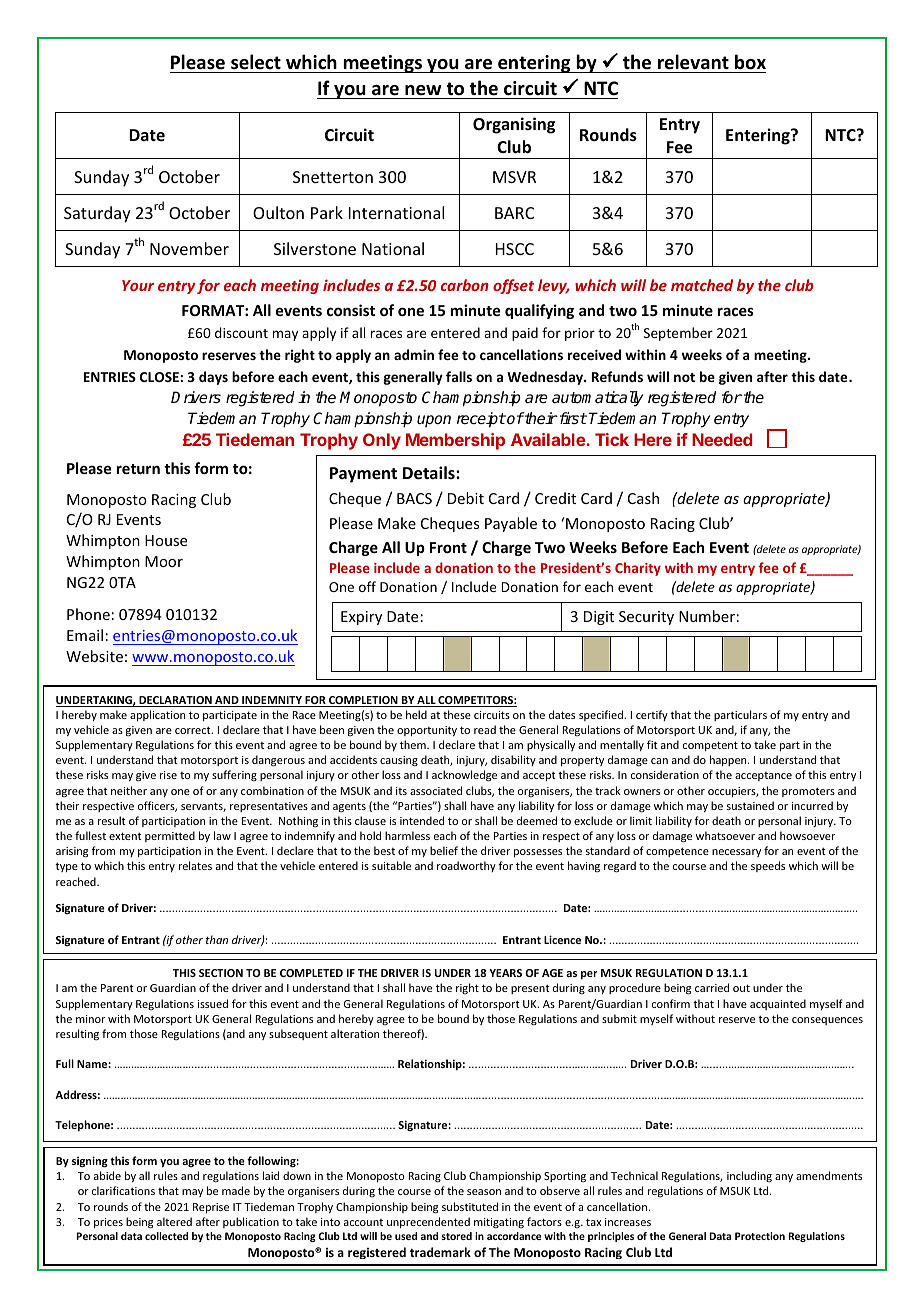 Image resolution: width=924 pixels, height=1308 pixels. What do you see at coordinates (465, 285) in the document?
I see `carbon` at bounding box center [465, 285].
